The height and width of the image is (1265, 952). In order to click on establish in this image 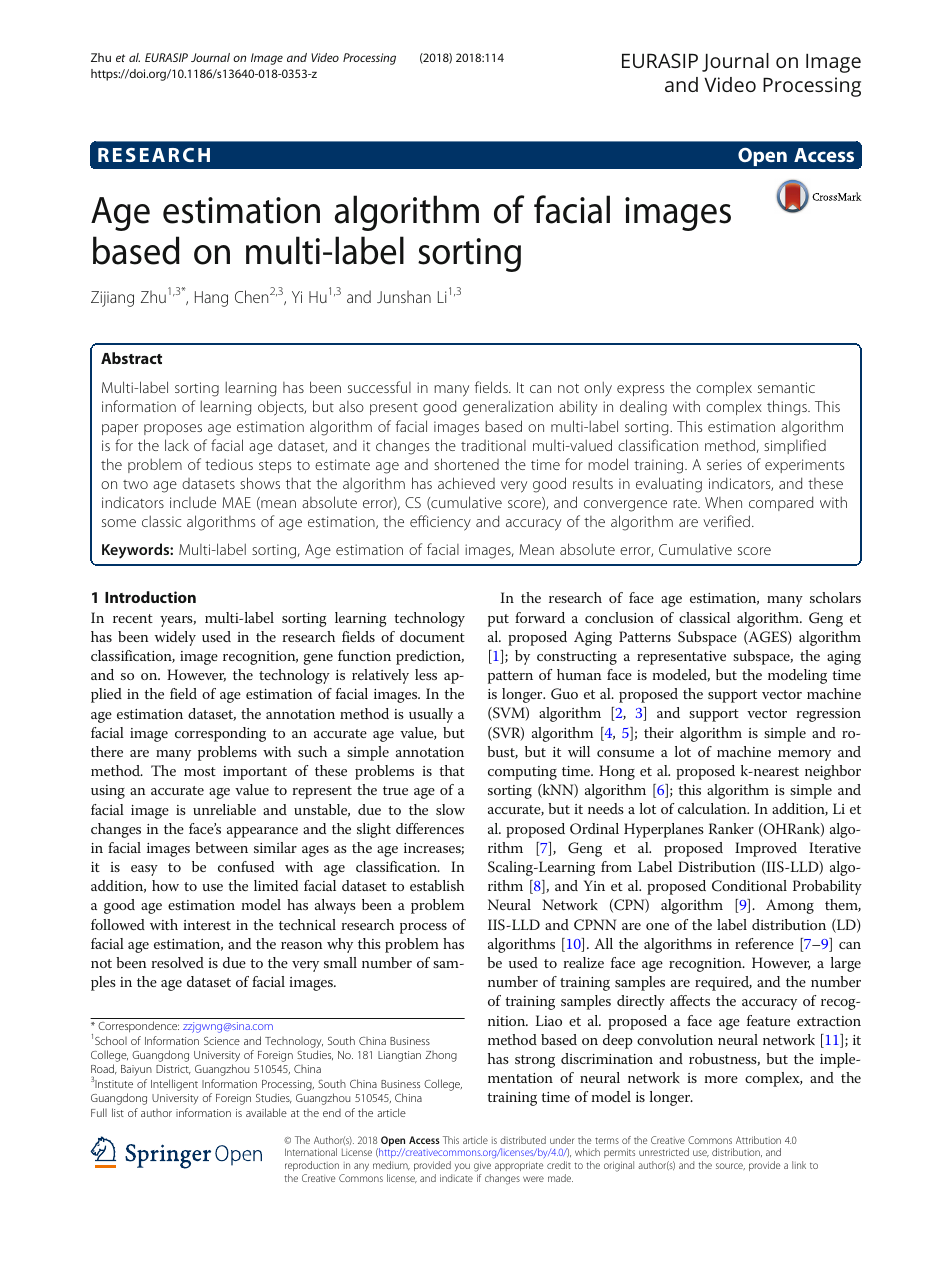, I will do `click(437, 885)`.
